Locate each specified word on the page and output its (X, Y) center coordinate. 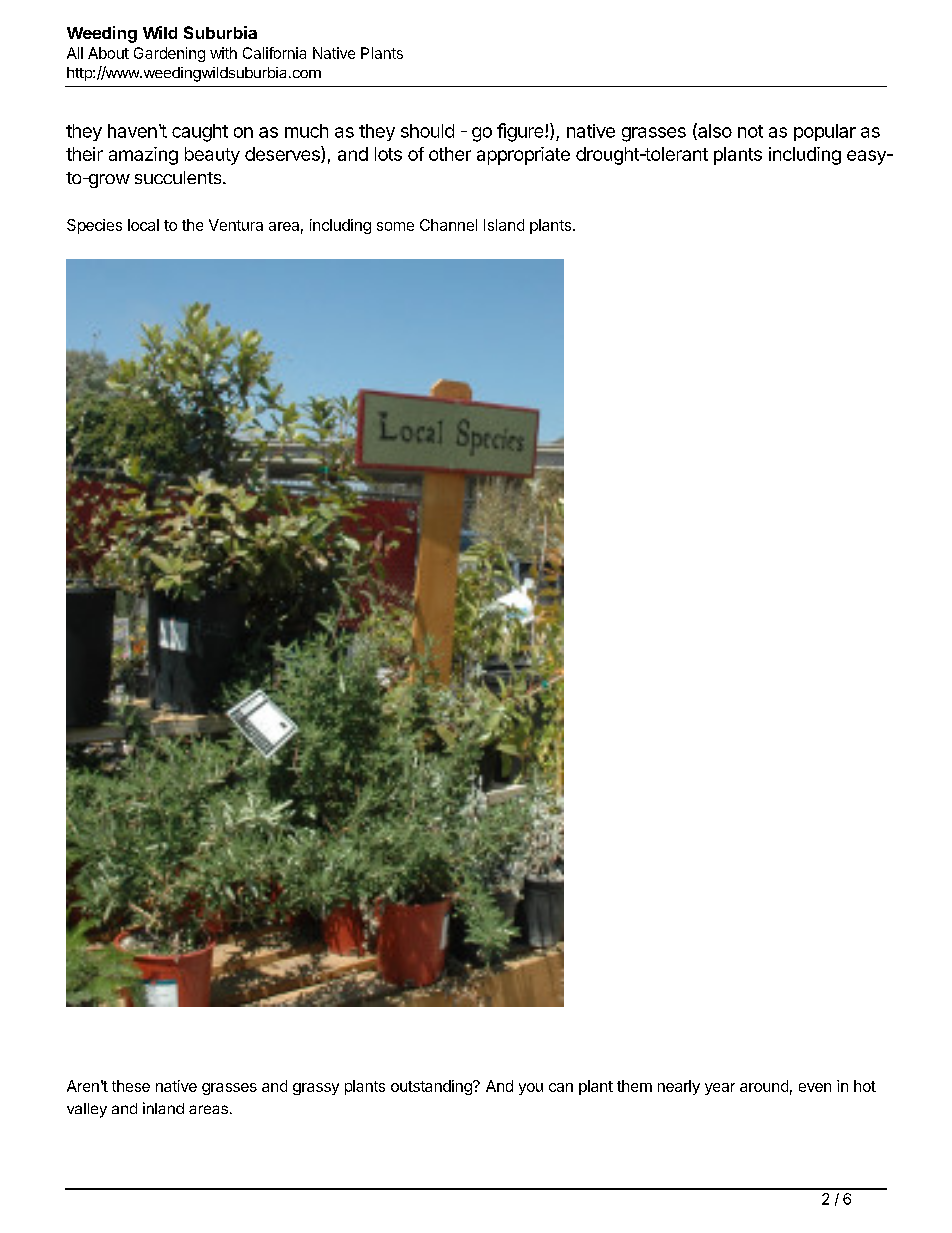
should (427, 131)
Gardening (169, 54)
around (764, 1086)
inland (163, 1108)
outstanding (432, 1087)
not (750, 131)
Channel (448, 225)
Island (504, 225)
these (131, 1086)
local (143, 225)
